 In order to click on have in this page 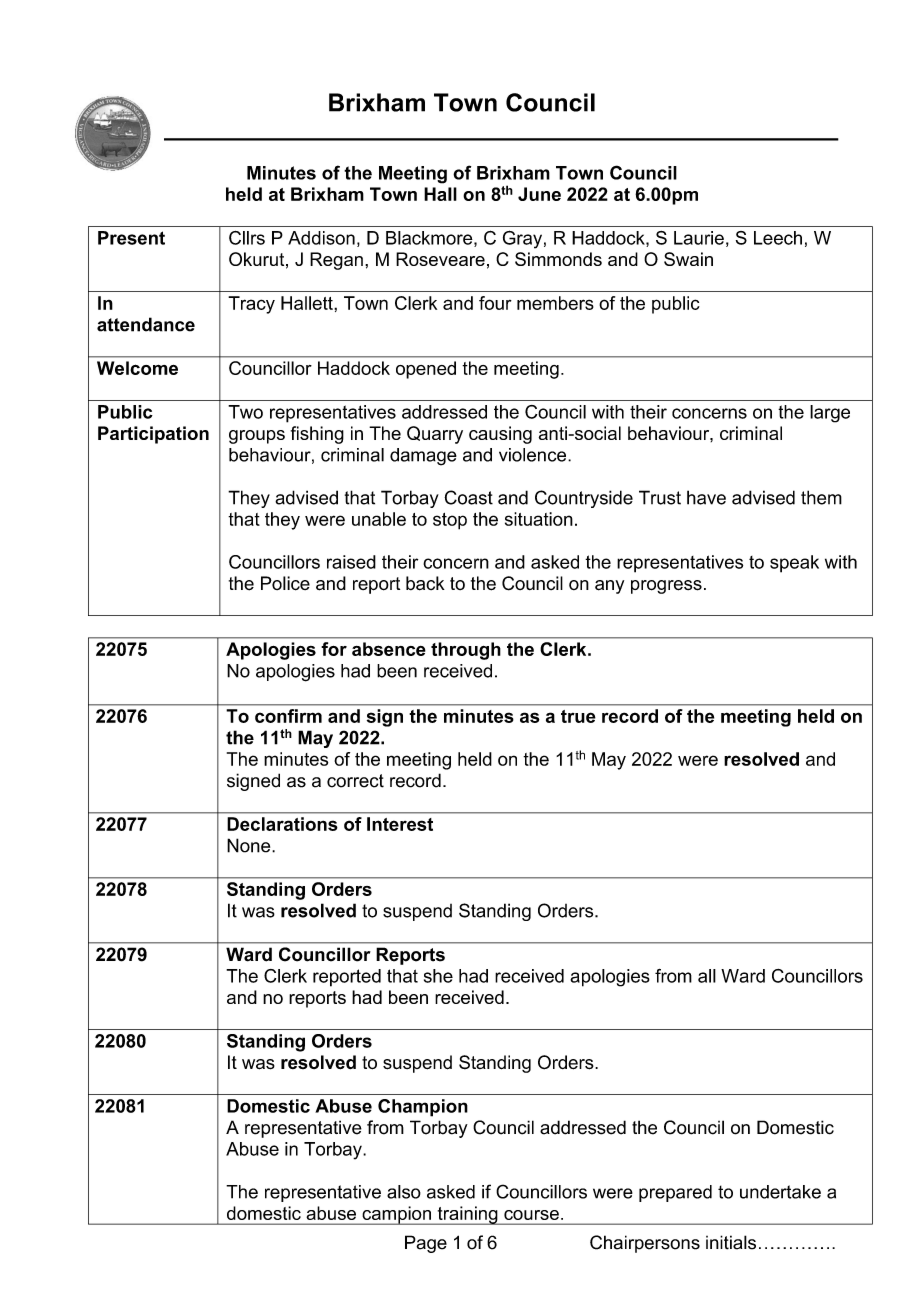, I will do `click(706, 497)`.
